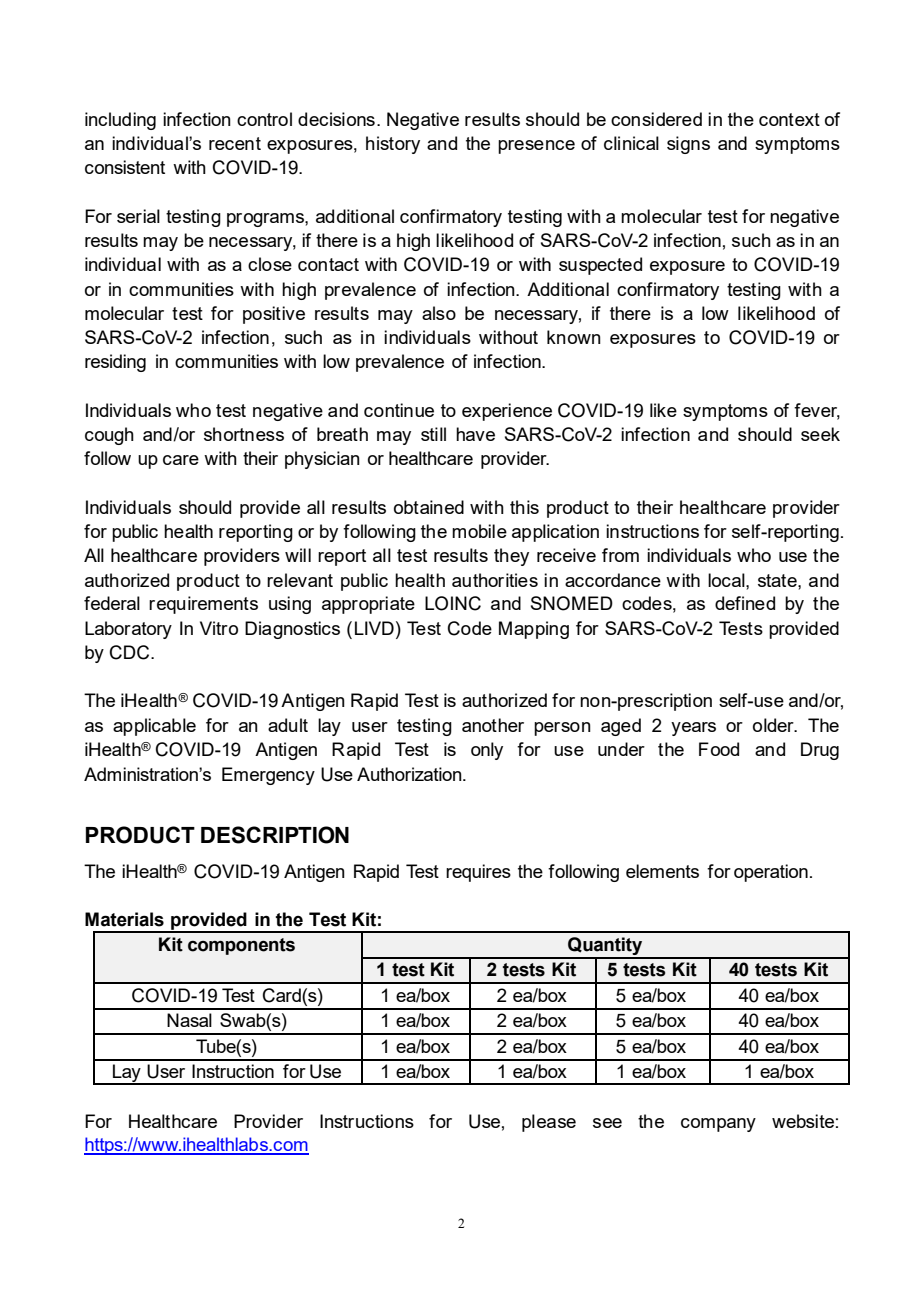 The height and width of the screenshot is (1308, 924). I want to click on signs, so click(688, 145).
